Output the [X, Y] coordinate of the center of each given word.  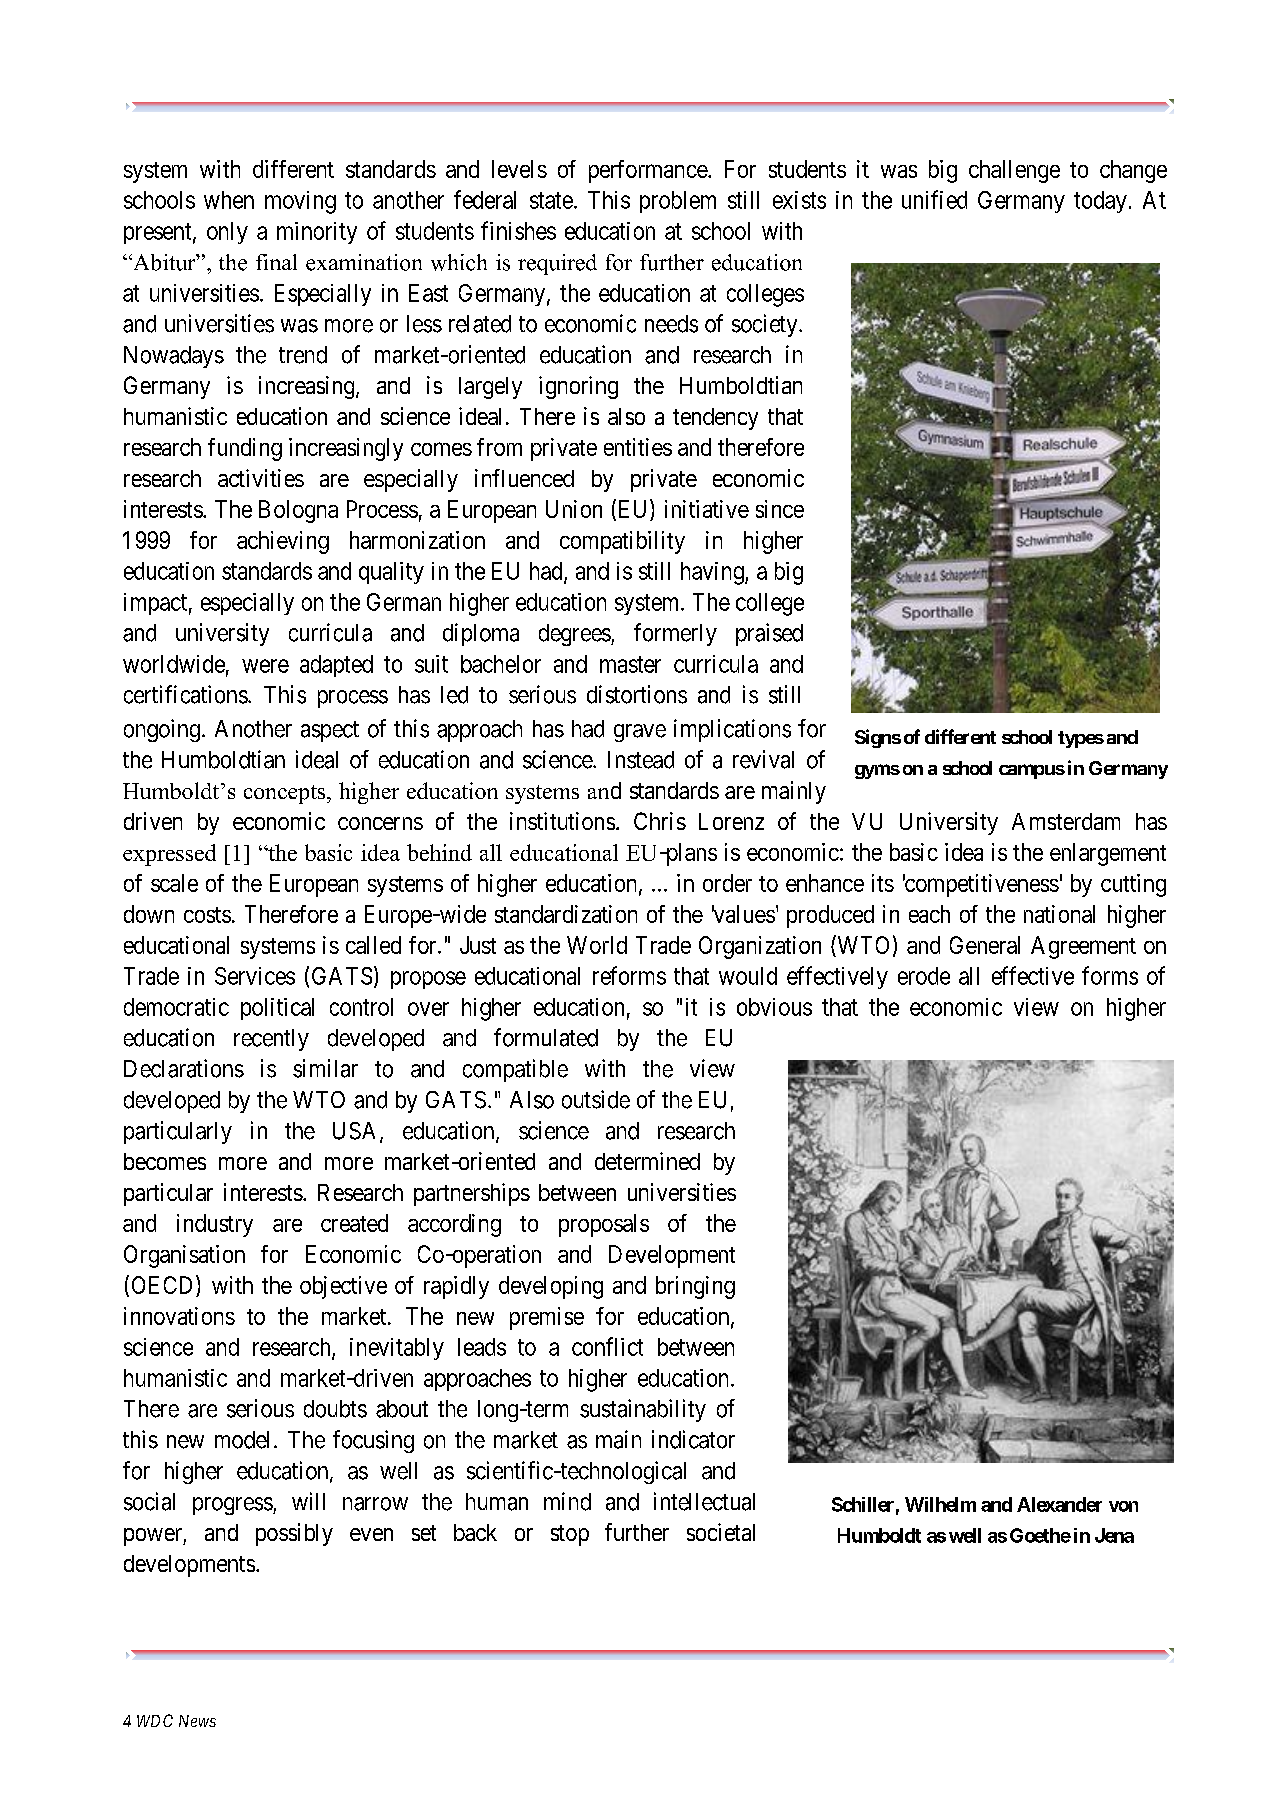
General [985, 945]
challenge [1014, 171]
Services [255, 976]
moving [300, 202]
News [197, 1721]
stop [570, 1535]
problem [678, 202]
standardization [566, 914]
